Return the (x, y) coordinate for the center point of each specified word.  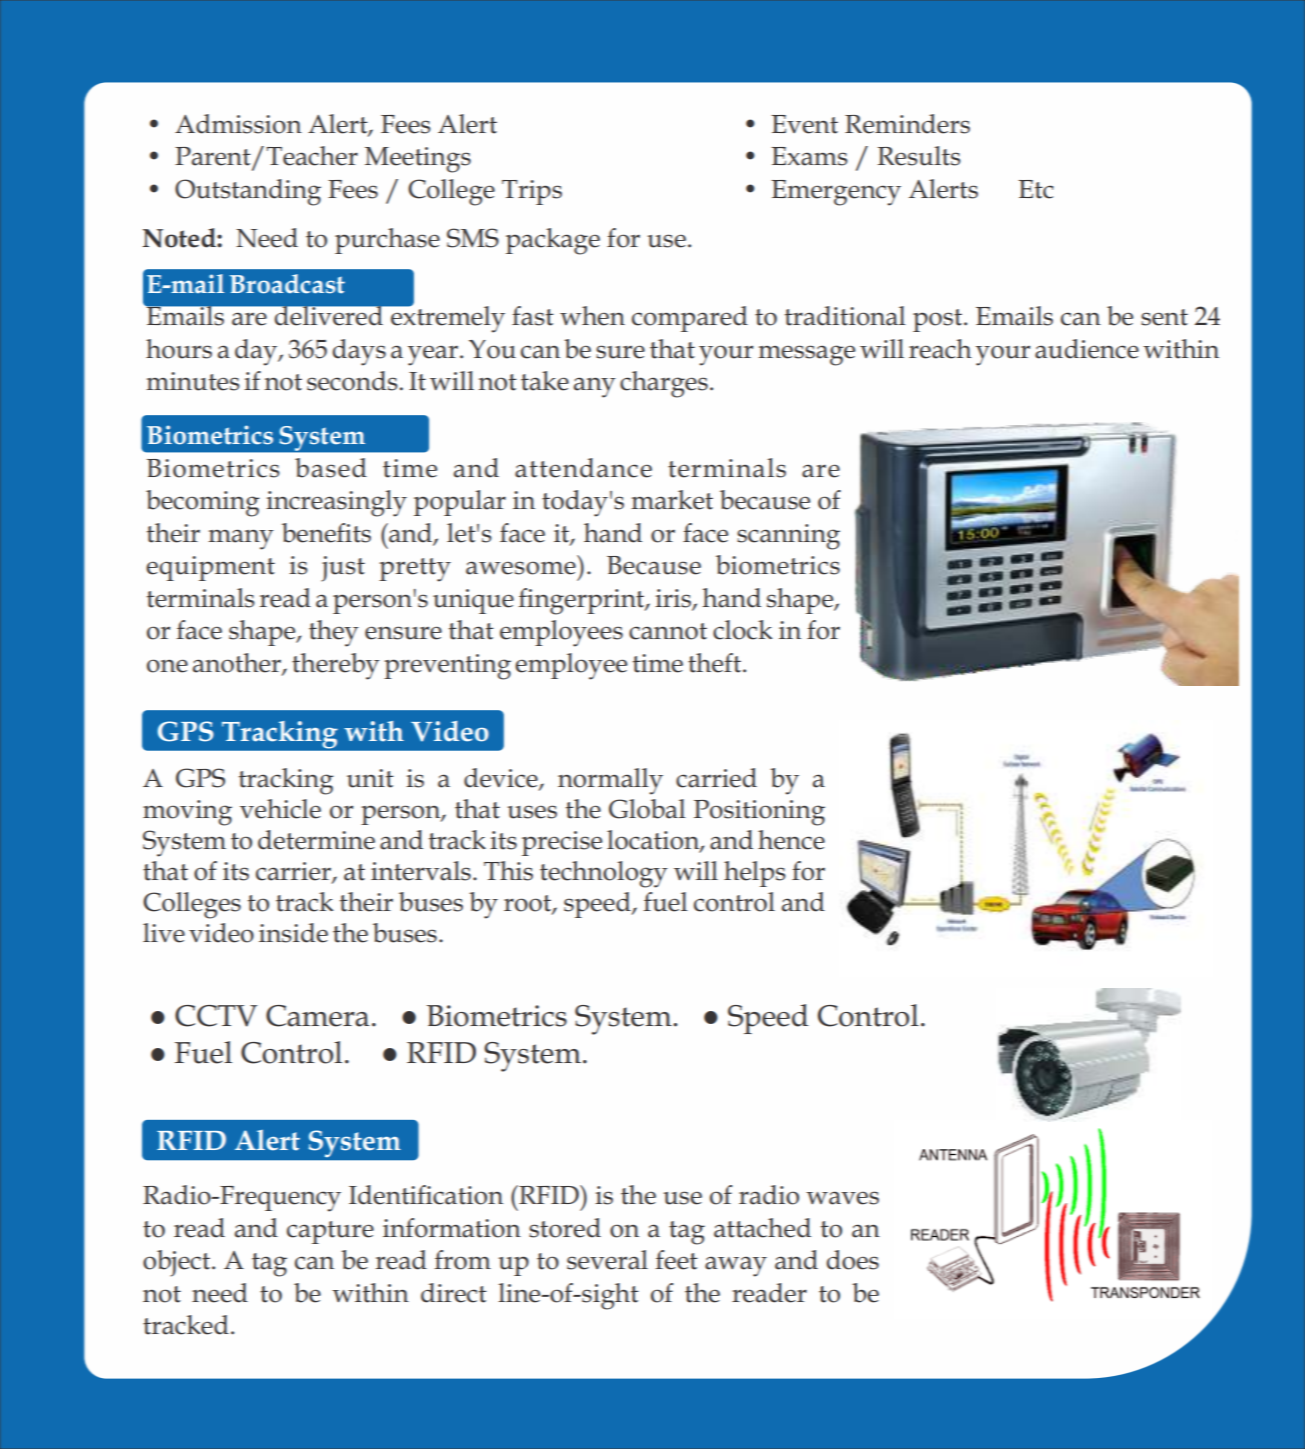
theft (716, 663)
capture (330, 1232)
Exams (809, 156)
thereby (336, 666)
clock (743, 630)
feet (676, 1260)
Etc (1036, 189)
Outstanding (248, 192)
